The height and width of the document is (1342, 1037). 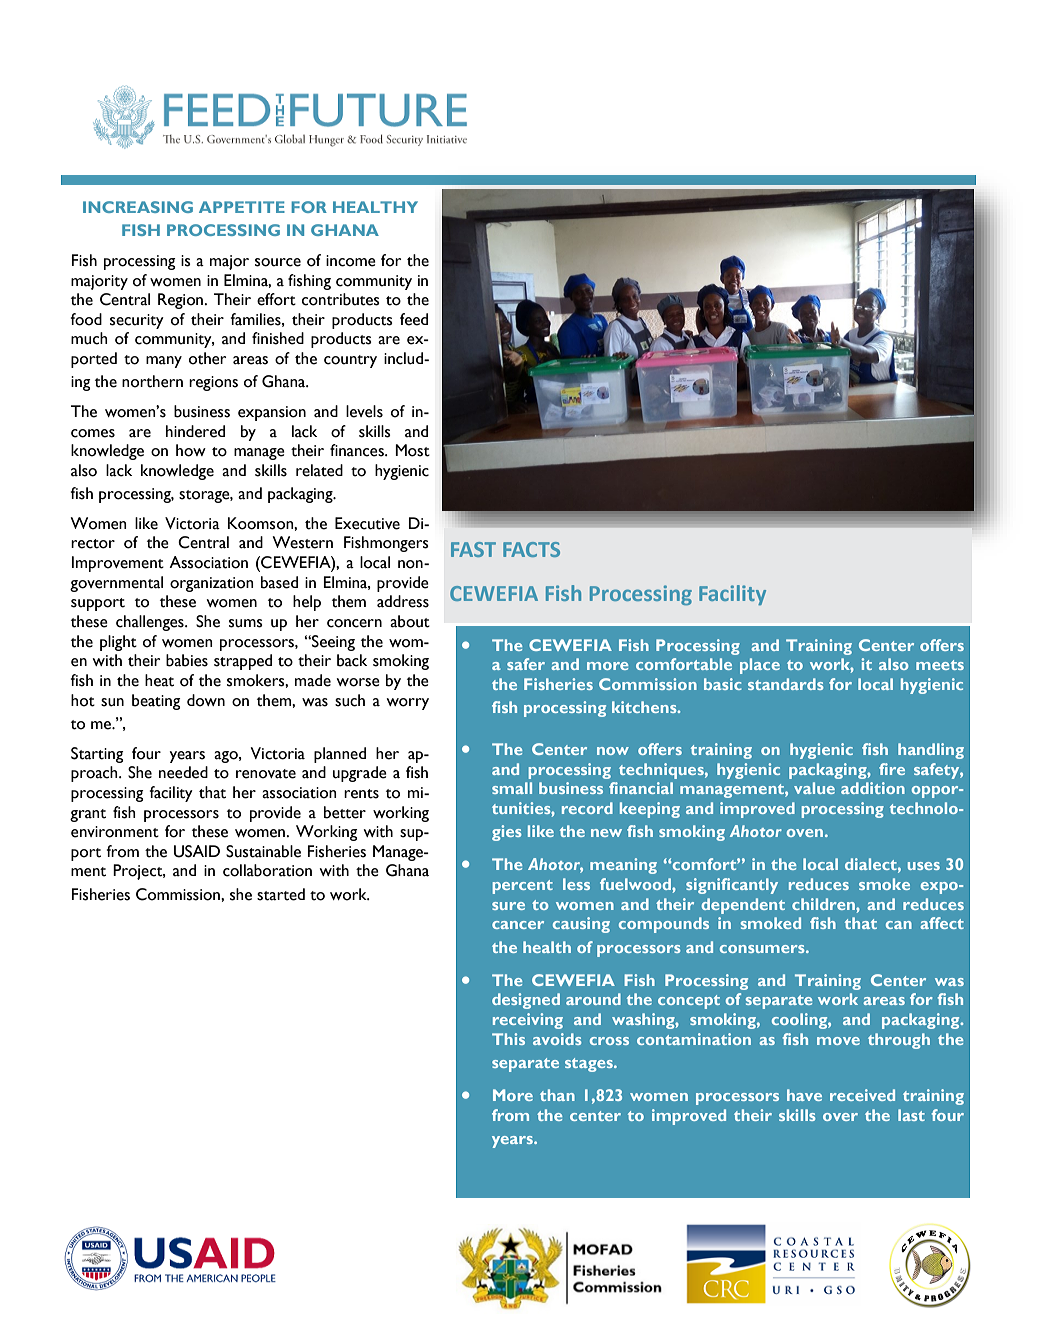 What do you see at coordinates (526, 664) in the document?
I see `safer` at bounding box center [526, 664].
